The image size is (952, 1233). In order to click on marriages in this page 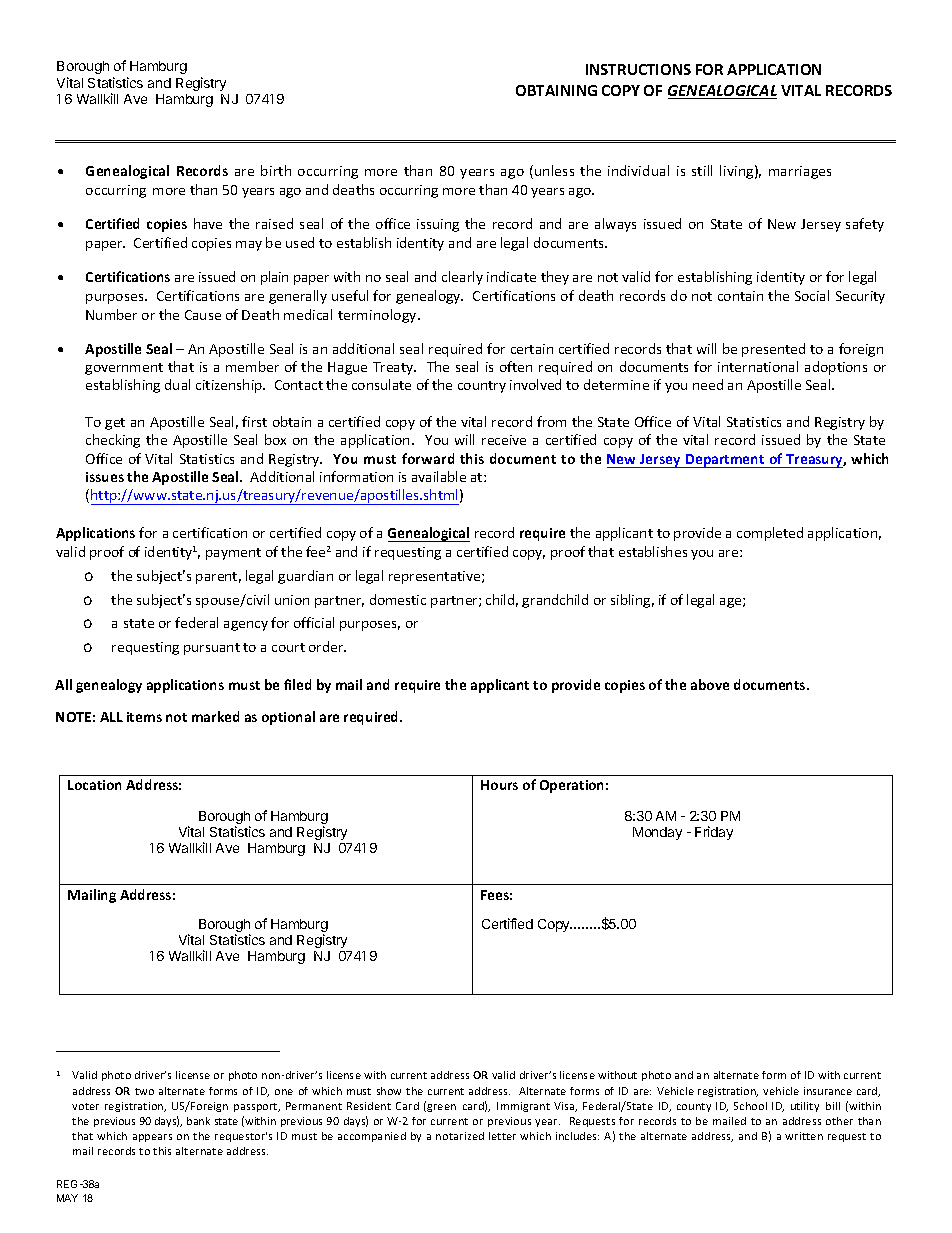, I will do `click(800, 172)`.
